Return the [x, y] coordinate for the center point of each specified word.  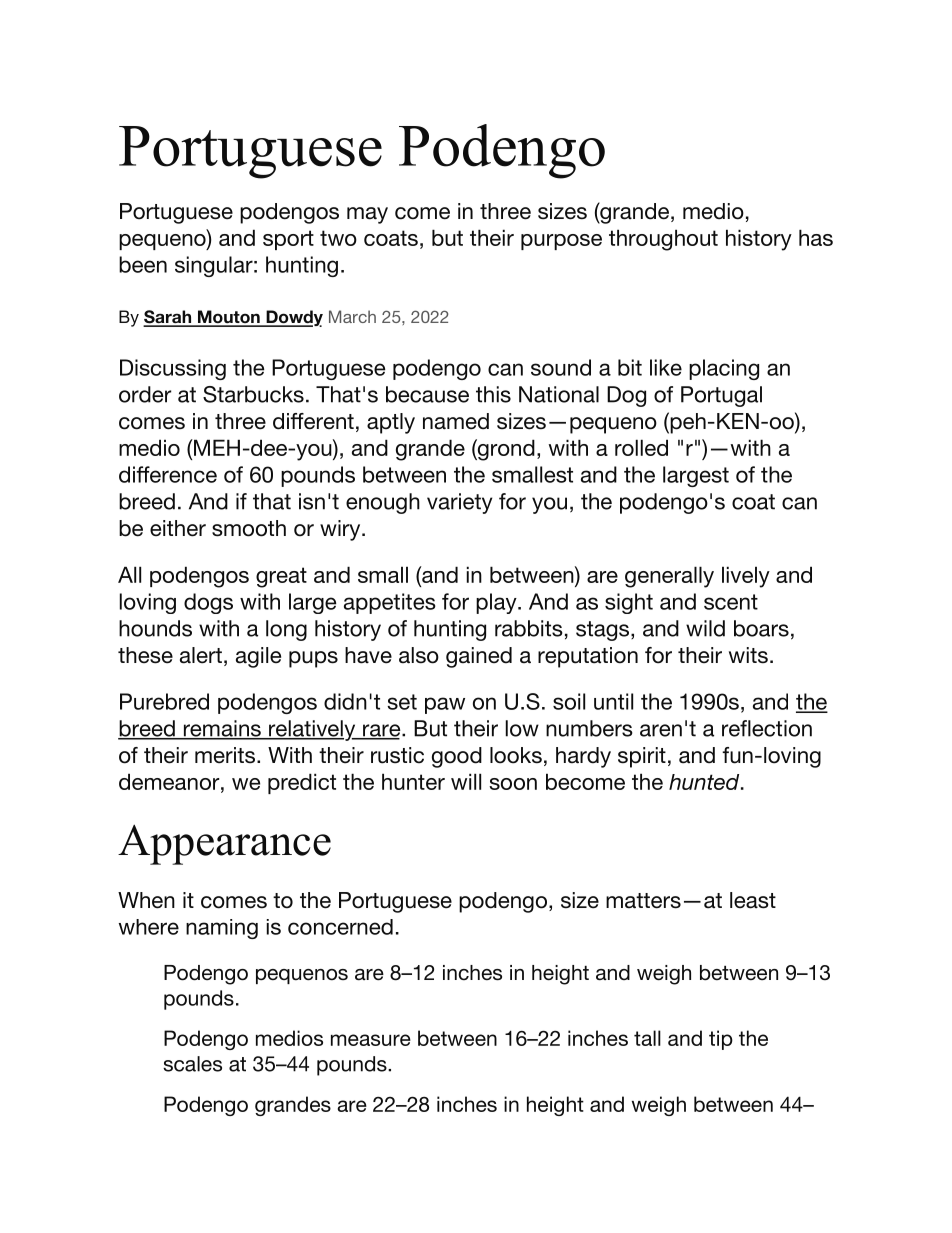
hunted [705, 782]
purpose [561, 242]
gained [479, 657]
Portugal [721, 396]
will [466, 781]
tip [721, 1040]
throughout [663, 240]
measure [371, 1040]
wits [748, 655]
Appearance [224, 844]
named [456, 421]
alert [201, 655]
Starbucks [253, 394]
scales [192, 1064]
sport [288, 240]
